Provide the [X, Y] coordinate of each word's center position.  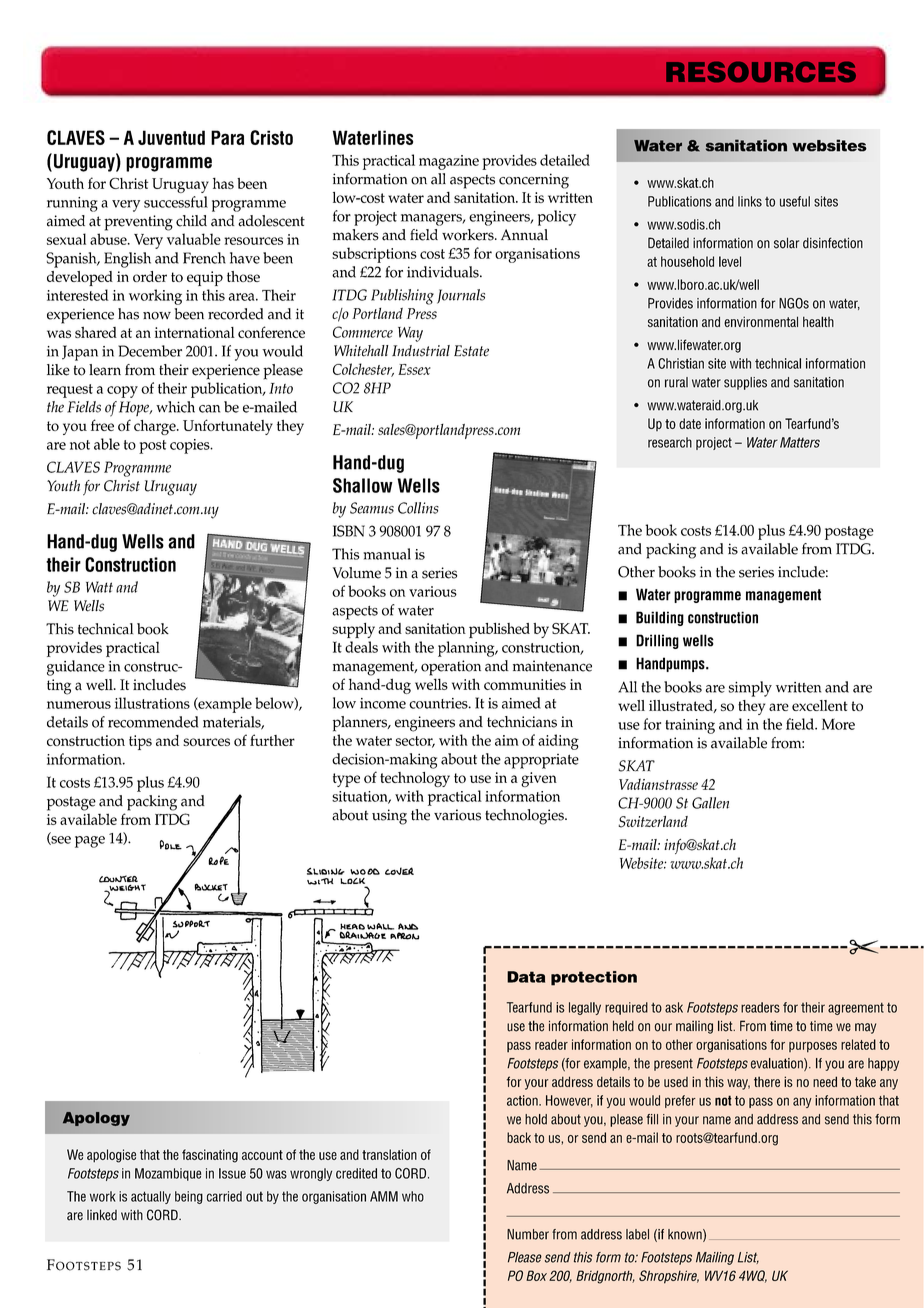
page [90, 842]
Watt [99, 587]
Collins [418, 508]
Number [528, 1234]
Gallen [710, 803]
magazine [449, 162]
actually [151, 1197]
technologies [525, 817]
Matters [800, 442]
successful [176, 202]
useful [795, 201]
